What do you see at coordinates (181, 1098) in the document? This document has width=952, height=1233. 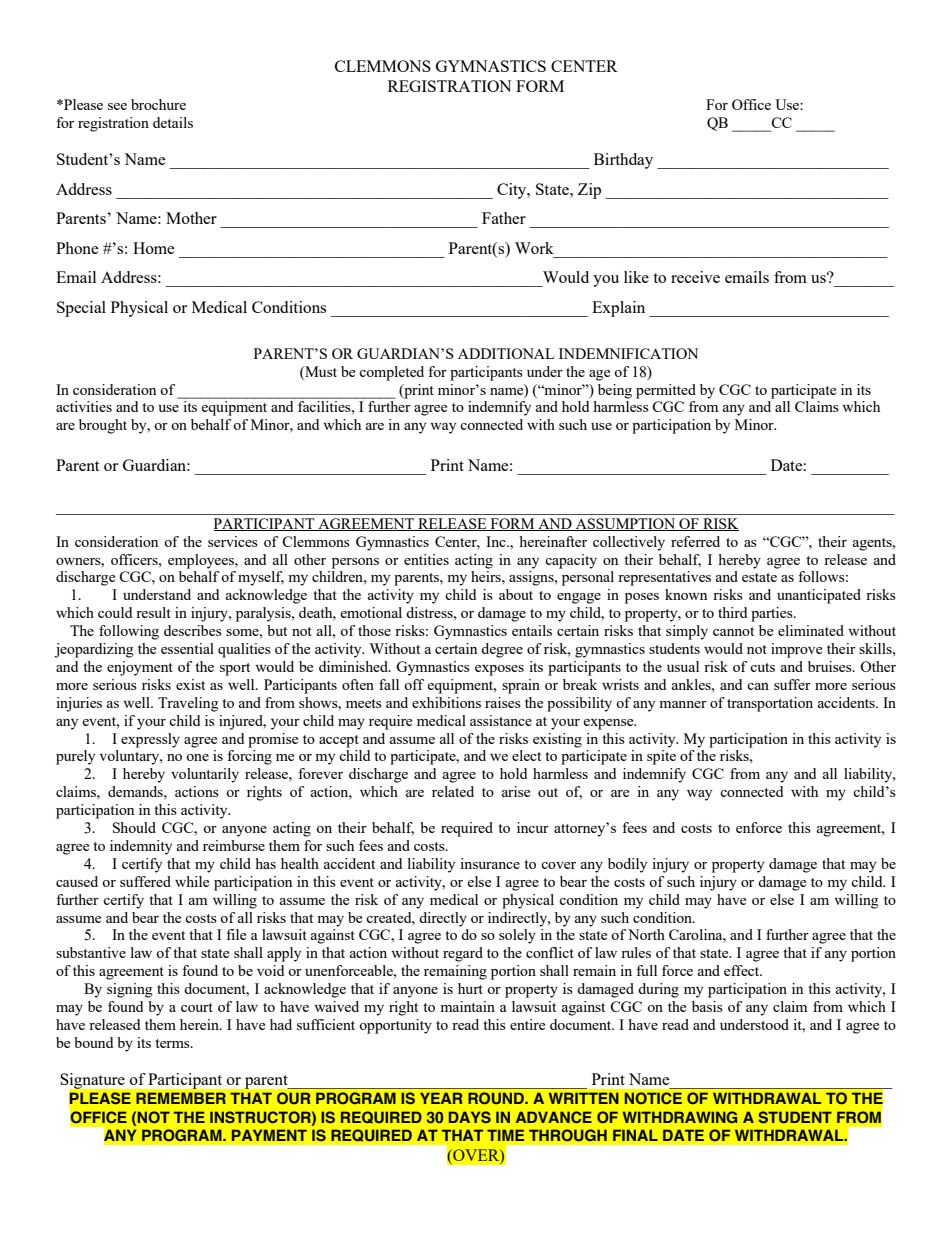 I see `REMEMBER` at bounding box center [181, 1098].
